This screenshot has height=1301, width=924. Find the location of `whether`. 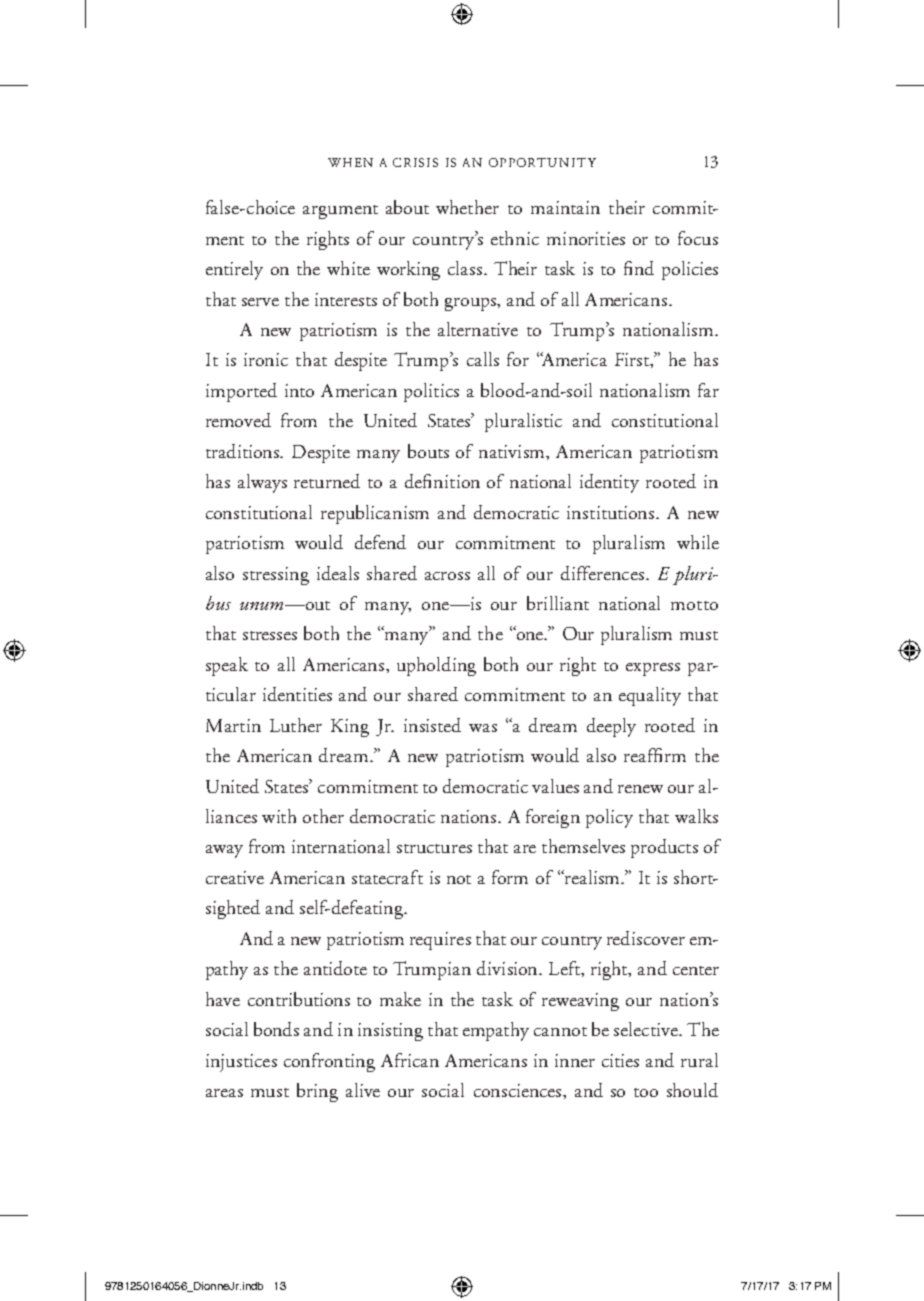

whether is located at coordinates (467, 207).
